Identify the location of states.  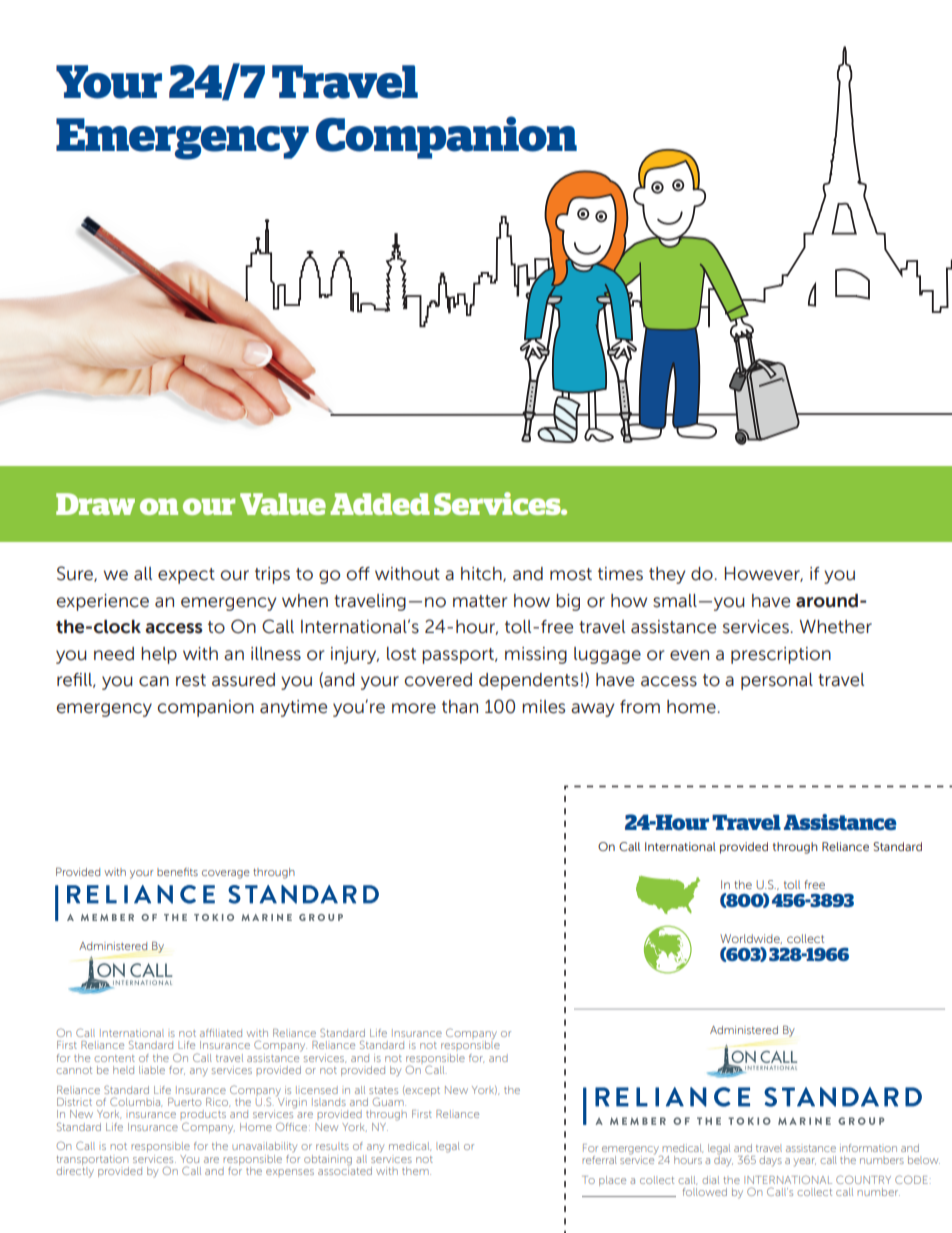
(383, 1090).
